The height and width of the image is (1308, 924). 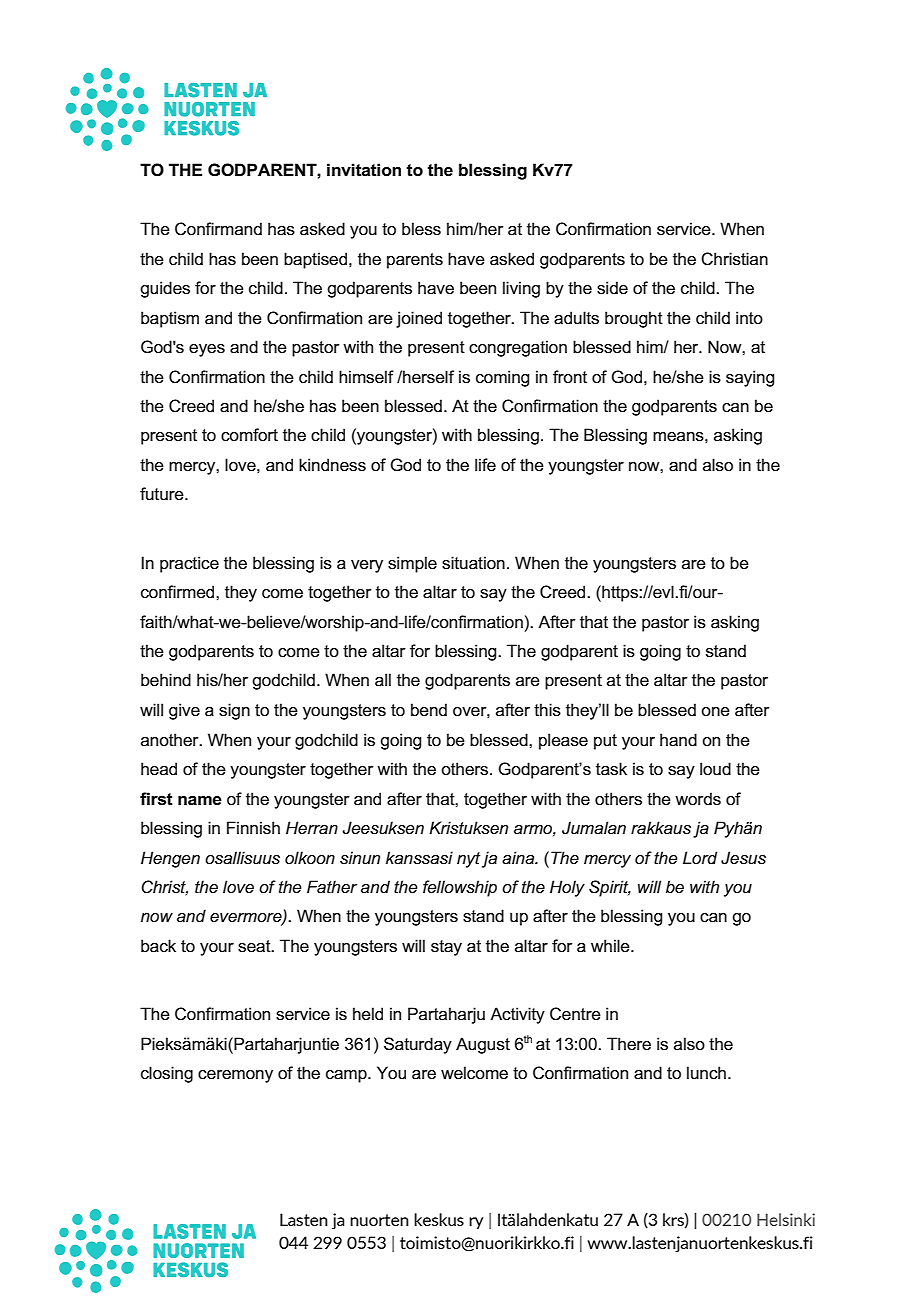 What do you see at coordinates (235, 1076) in the image?
I see `ceremony` at bounding box center [235, 1076].
